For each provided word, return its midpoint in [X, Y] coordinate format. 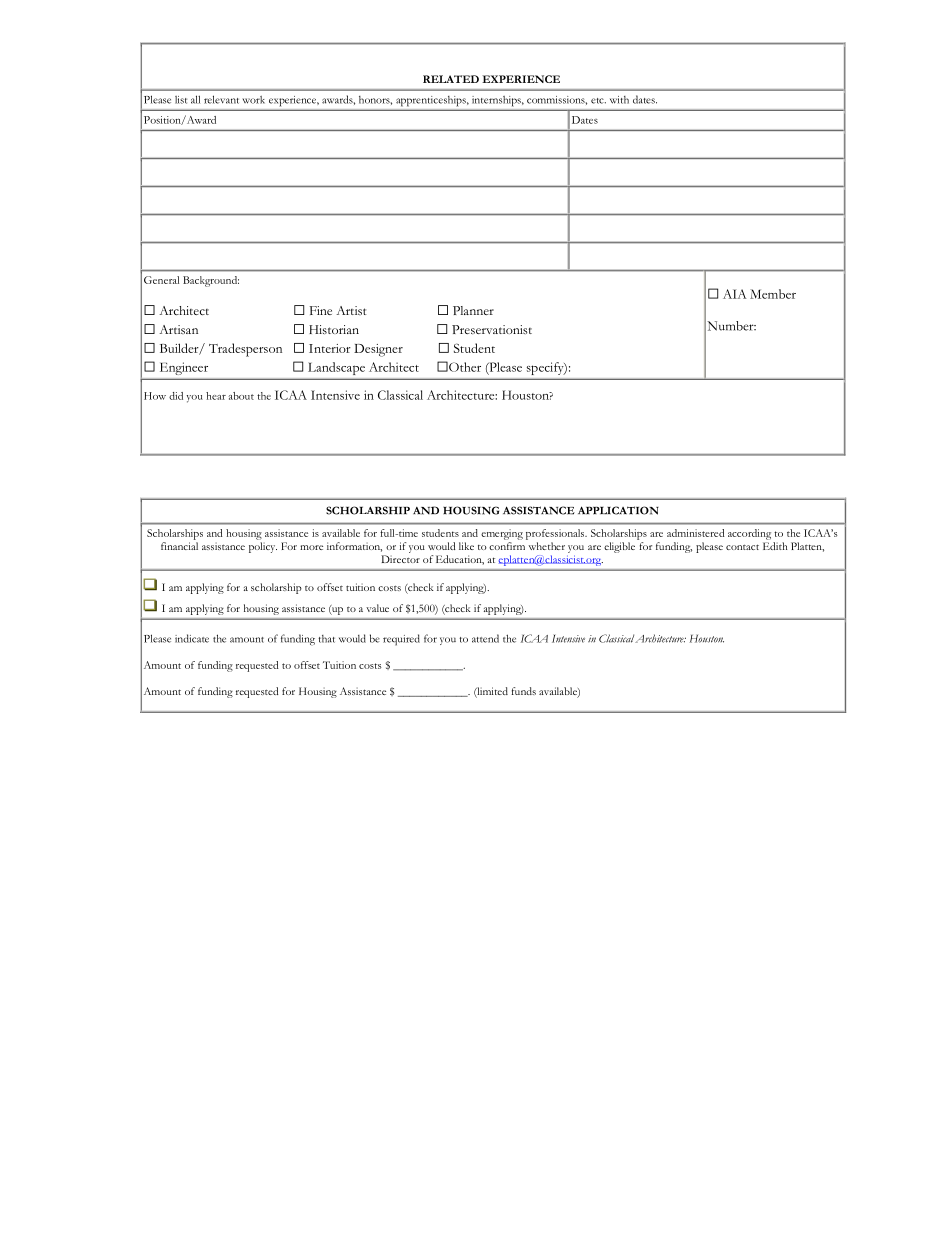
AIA [735, 294]
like [466, 546]
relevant [221, 99]
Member [773, 294]
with [619, 100]
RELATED [451, 79]
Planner [473, 310]
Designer [378, 350]
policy [263, 547]
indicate [192, 638]
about [241, 396]
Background [211, 281]
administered [696, 533]
